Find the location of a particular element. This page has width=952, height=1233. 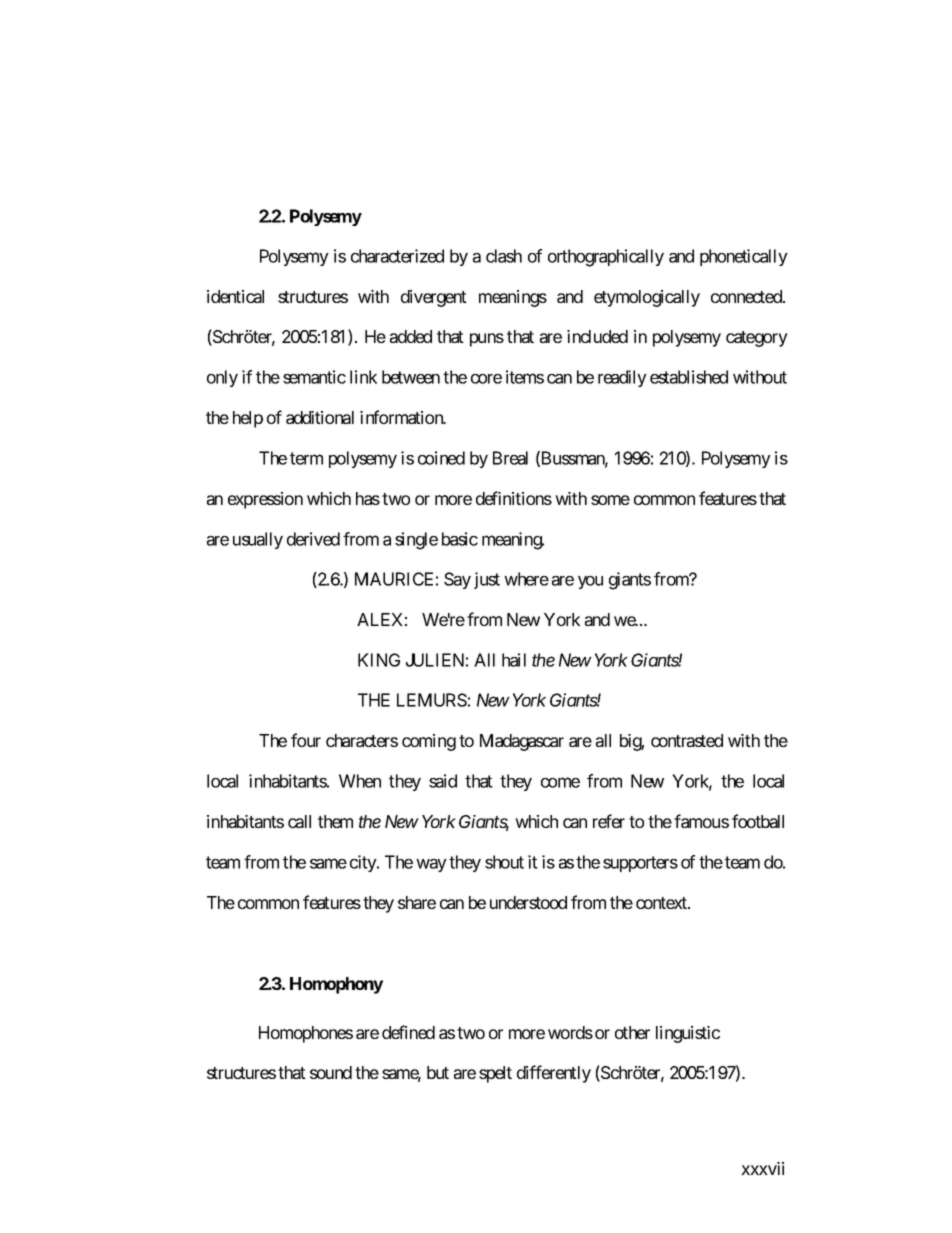

connected is located at coordinates (747, 296).
